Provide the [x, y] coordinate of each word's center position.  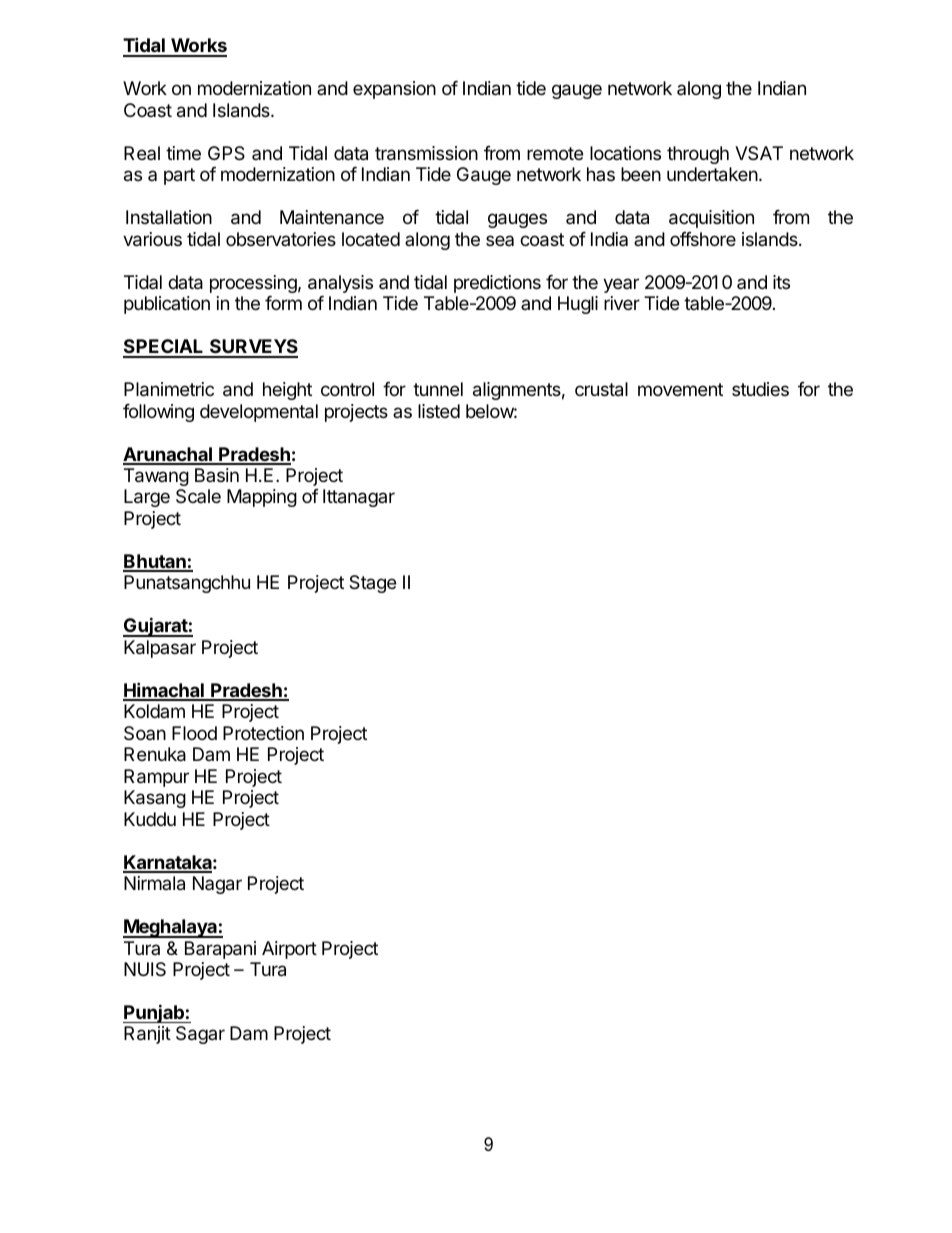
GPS [226, 153]
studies [760, 389]
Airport [289, 950]
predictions [497, 284]
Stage [372, 584]
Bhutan [155, 562]
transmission [426, 153]
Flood [194, 733]
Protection [263, 733]
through [698, 155]
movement [680, 389]
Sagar [200, 1035]
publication [167, 305]
